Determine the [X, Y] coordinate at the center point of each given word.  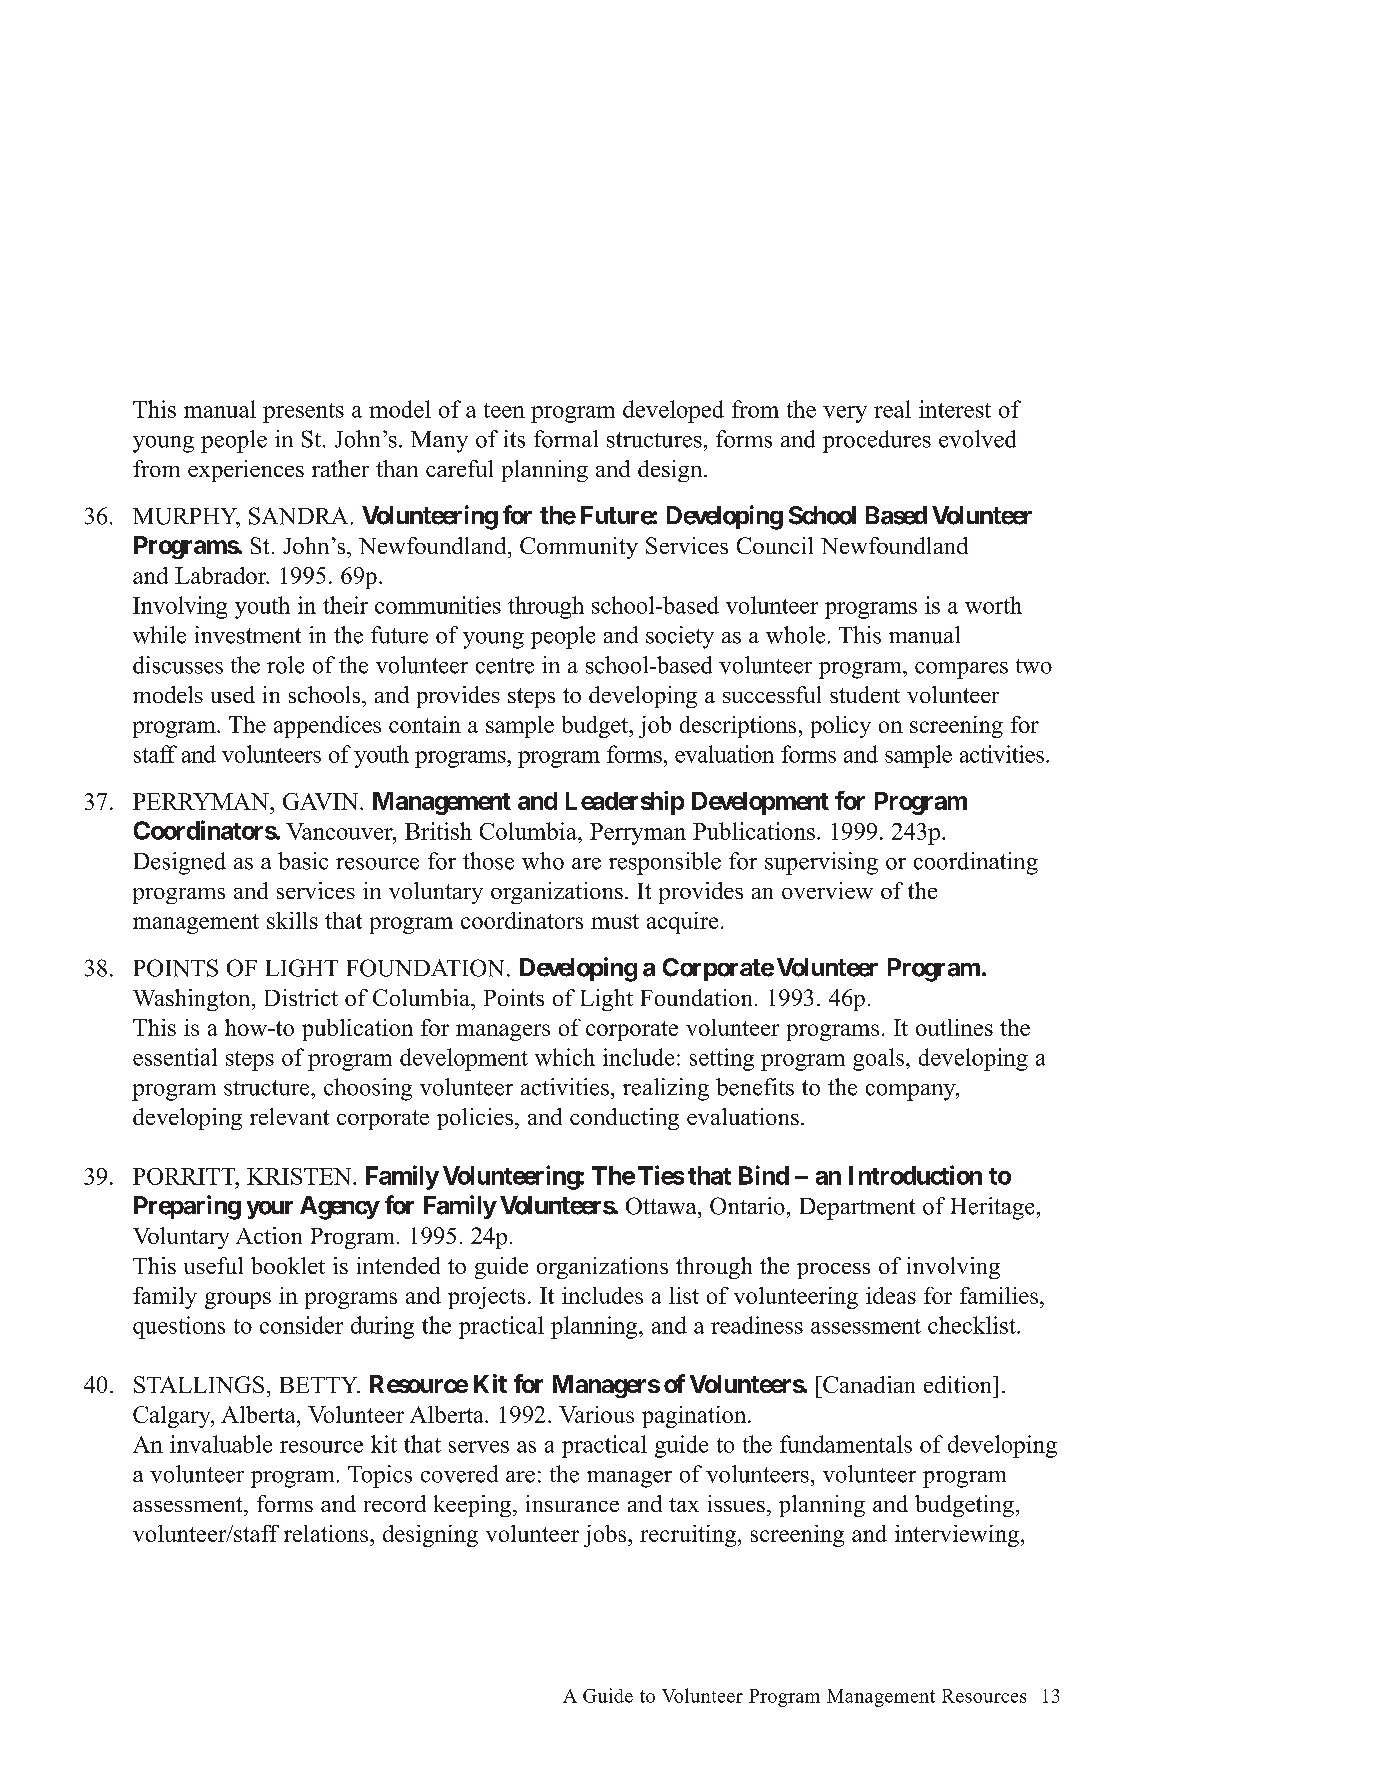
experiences [246, 471]
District [301, 997]
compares [961, 670]
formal [566, 439]
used [233, 694]
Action [269, 1235]
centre [505, 666]
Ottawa [662, 1206]
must [615, 921]
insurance [572, 1503]
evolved [977, 439]
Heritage [992, 1208]
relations [327, 1533]
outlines [954, 1027]
